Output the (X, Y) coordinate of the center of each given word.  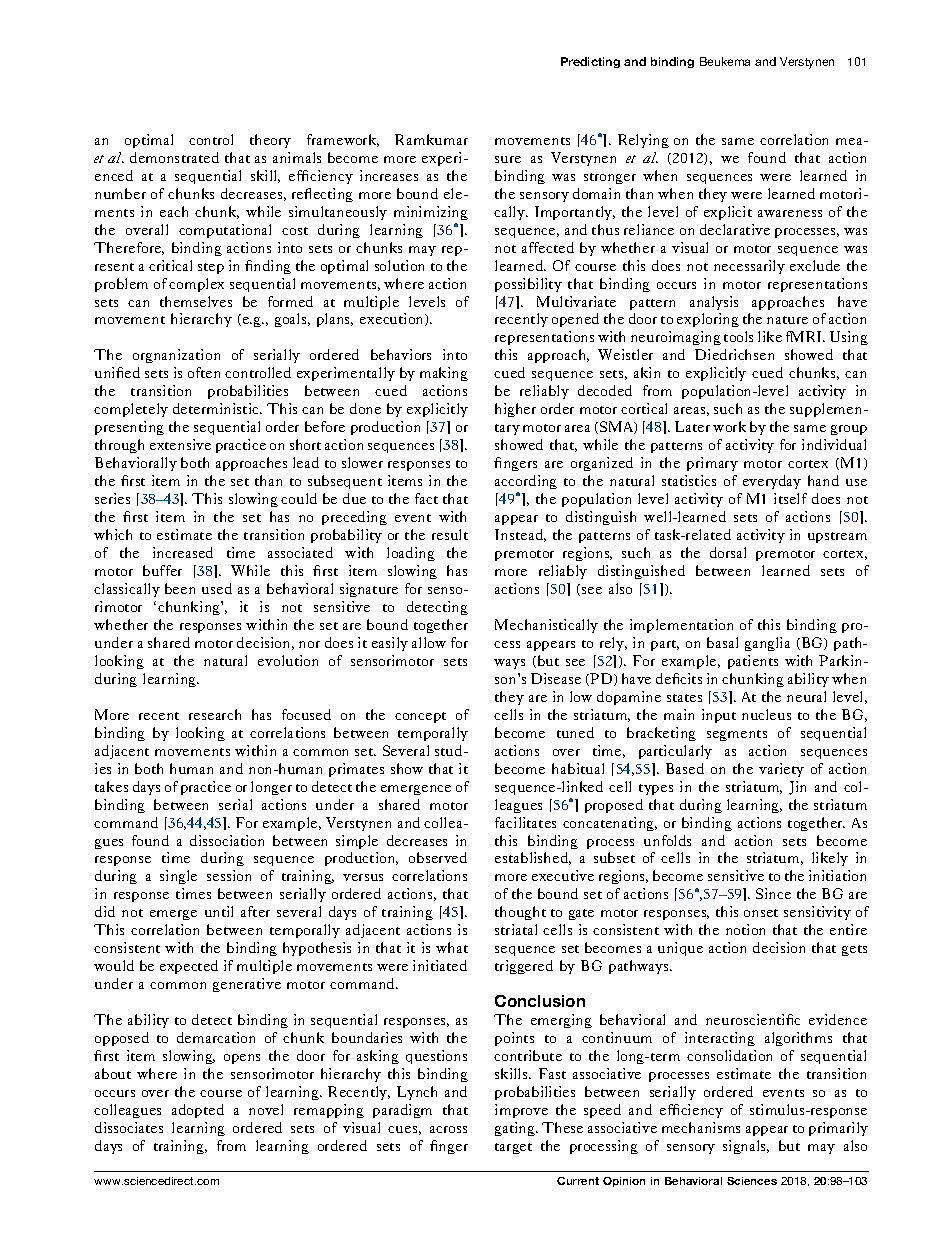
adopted (198, 1111)
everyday (772, 482)
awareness (790, 213)
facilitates (525, 822)
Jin (797, 788)
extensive (180, 444)
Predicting (590, 62)
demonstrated (174, 157)
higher (515, 410)
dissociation (227, 840)
